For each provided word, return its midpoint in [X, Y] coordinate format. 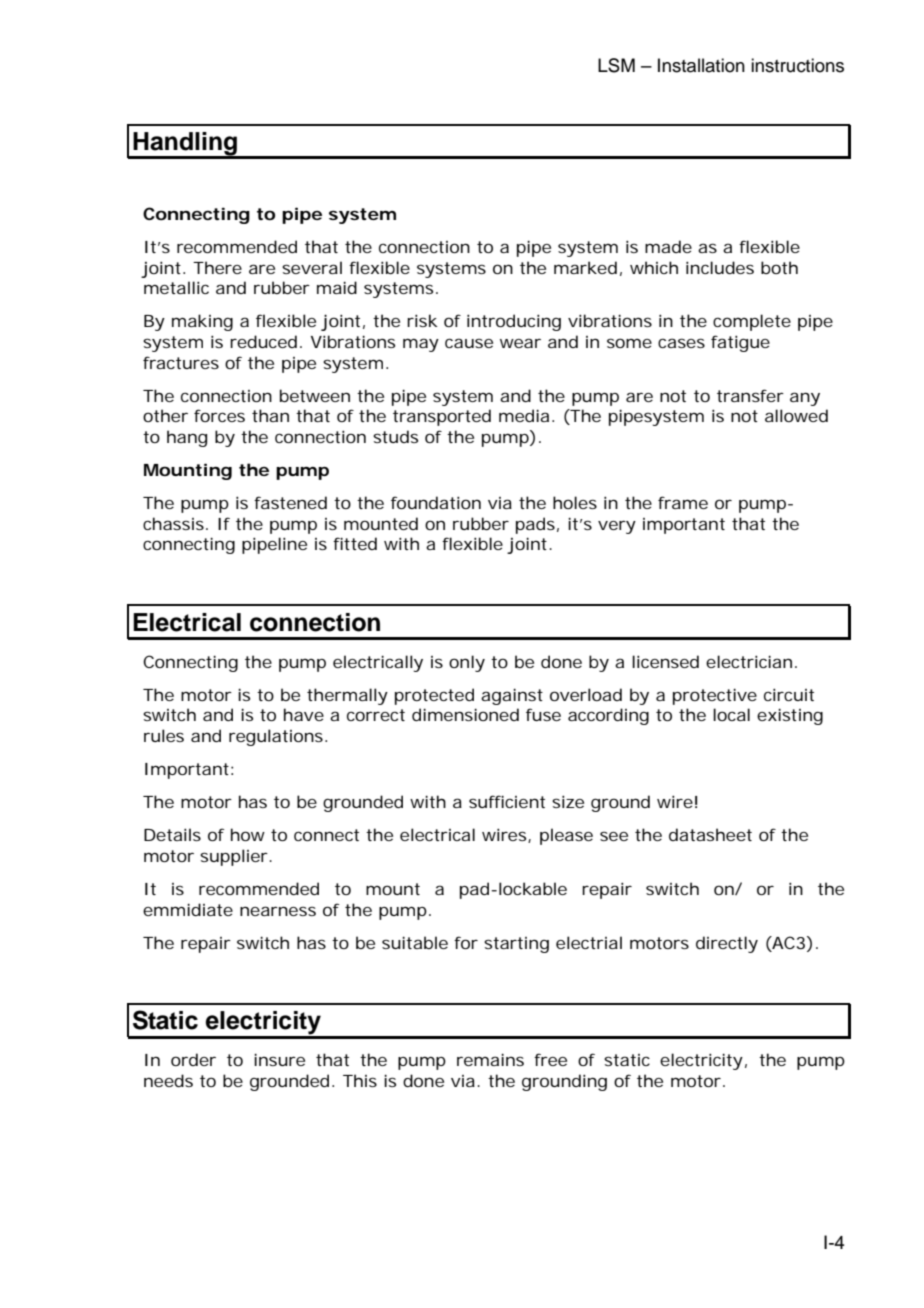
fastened [290, 502]
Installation [701, 65]
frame [683, 502]
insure [279, 1059]
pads [535, 525]
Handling [185, 145]
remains [490, 1059]
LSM [616, 65]
